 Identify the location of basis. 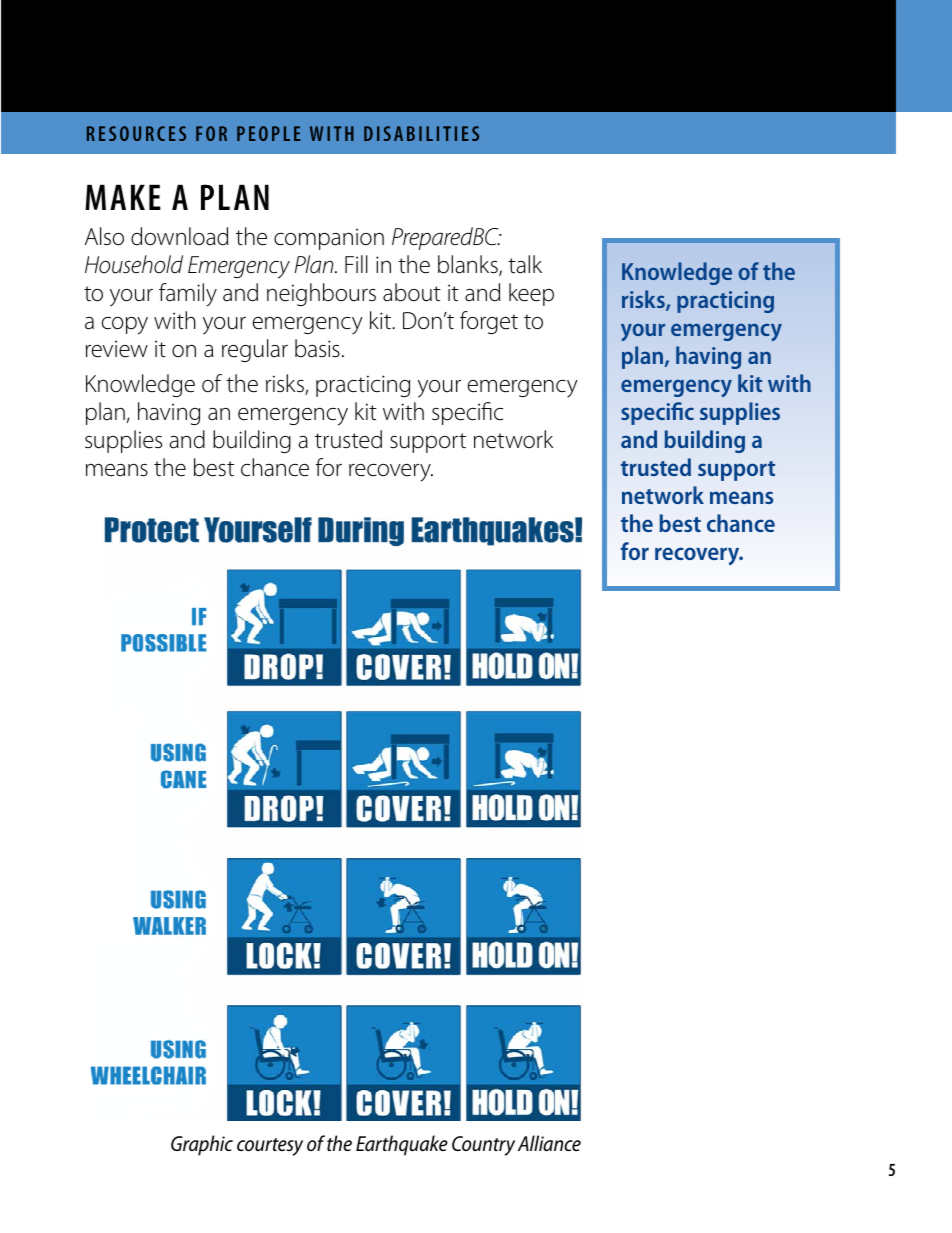
(317, 348).
